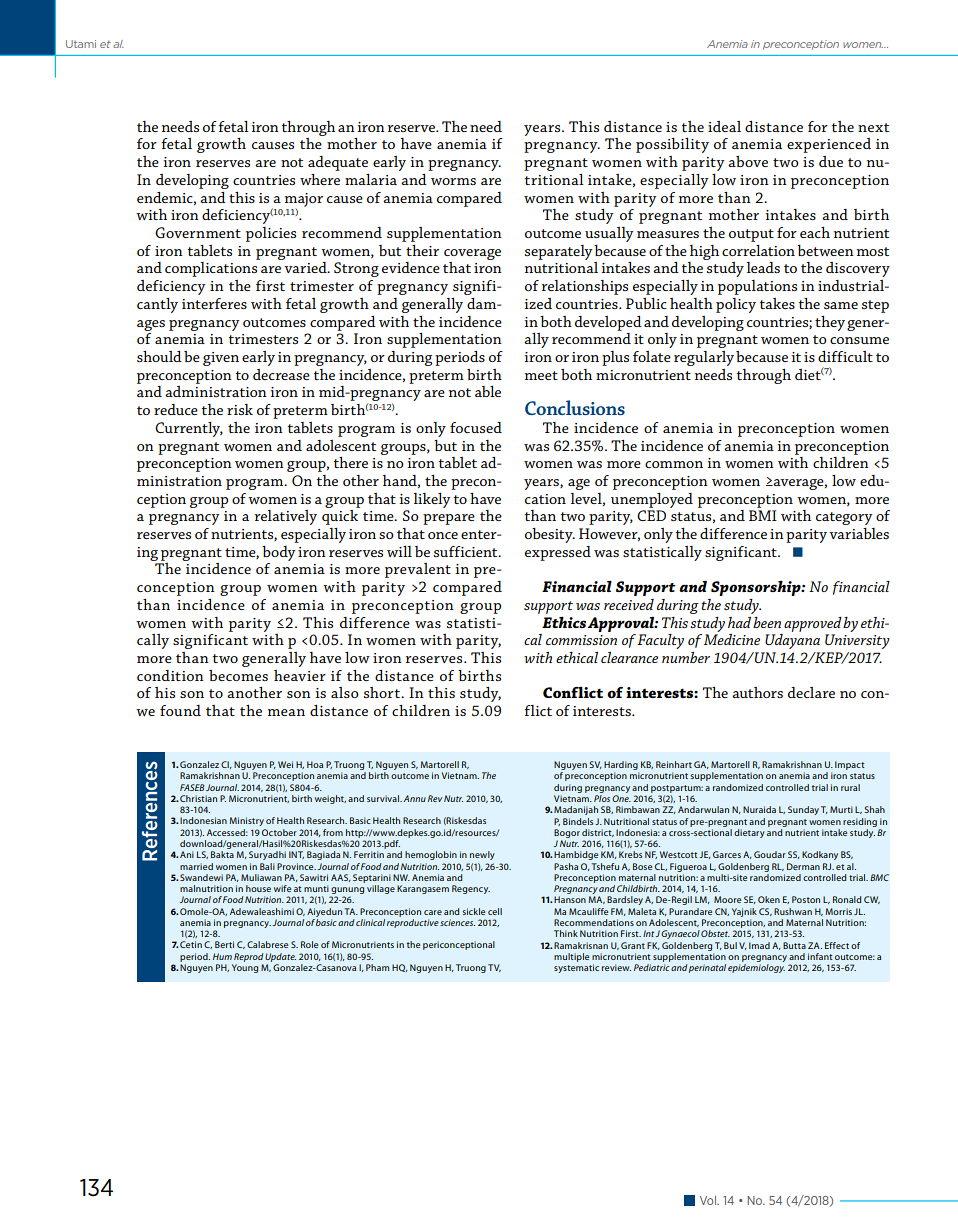 The image size is (958, 1232). Describe the element at coordinates (831, 161) in the screenshot. I see `due` at that location.
